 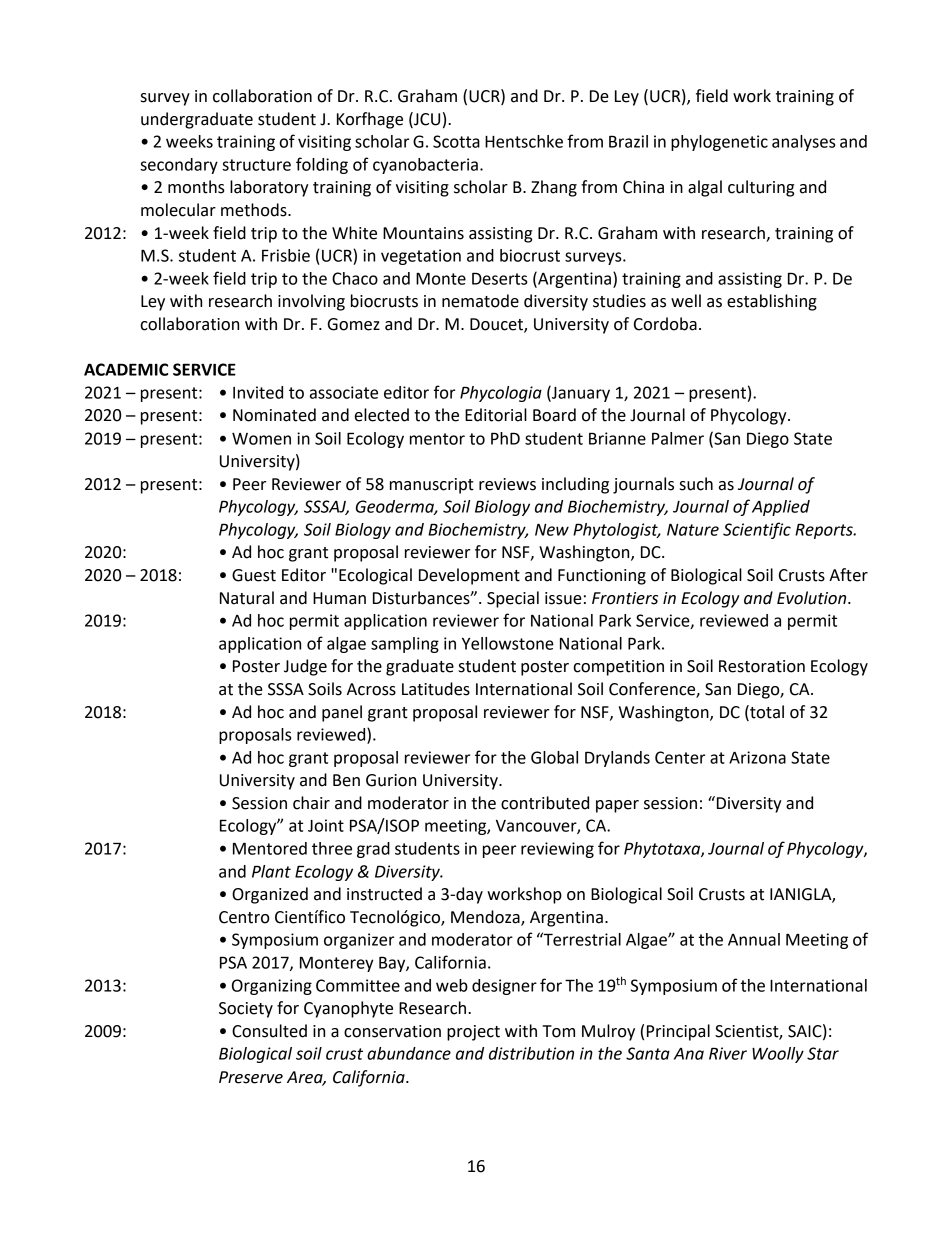 I want to click on Arizona, so click(x=757, y=757).
